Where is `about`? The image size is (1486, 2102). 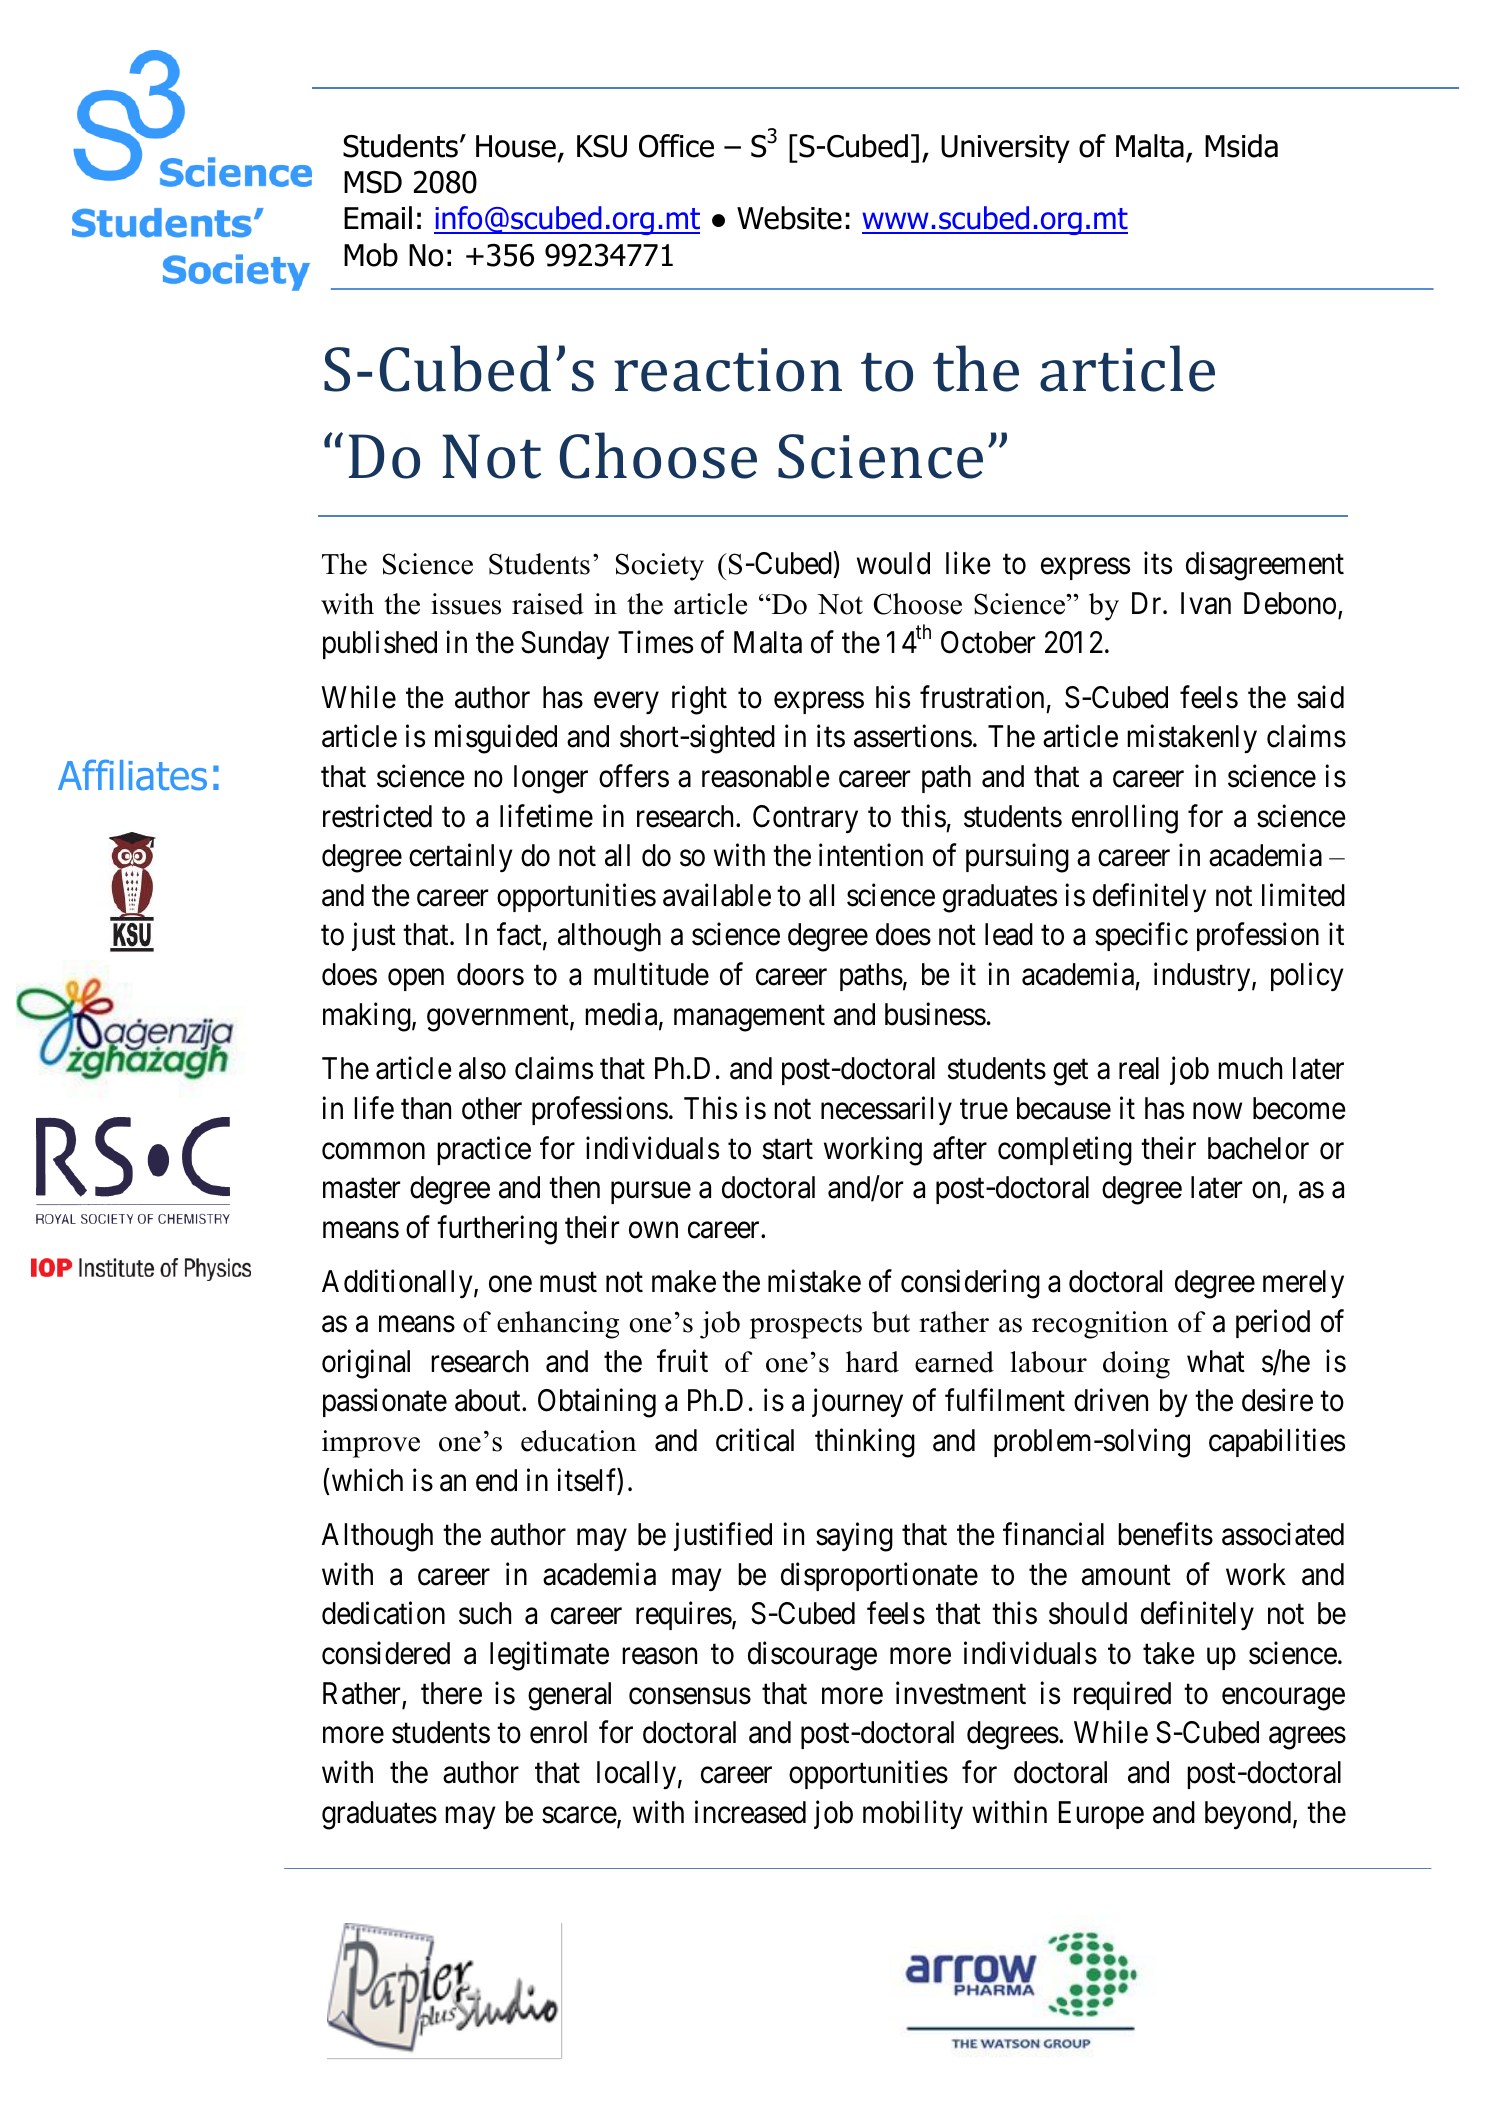
about is located at coordinates (489, 1400).
